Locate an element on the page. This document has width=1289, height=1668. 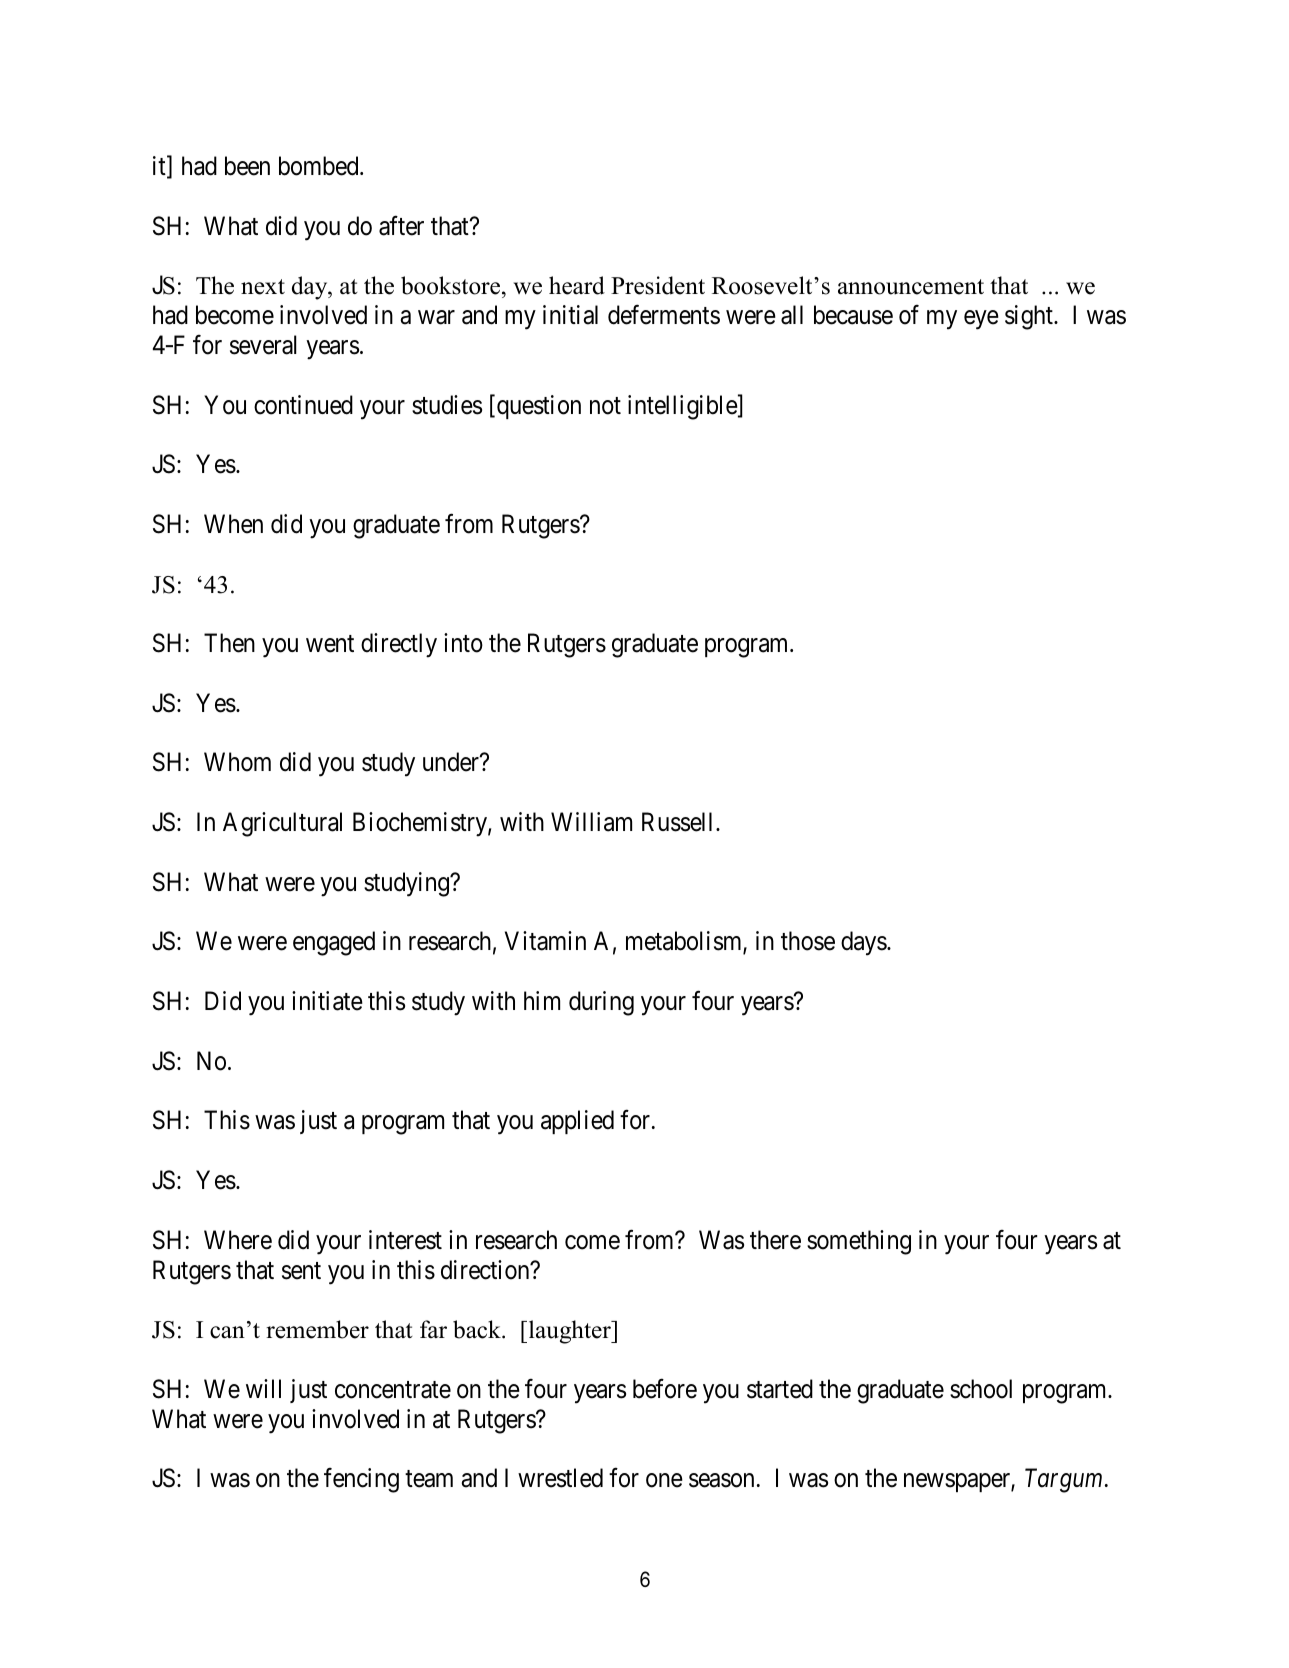
interest is located at coordinates (405, 1240).
